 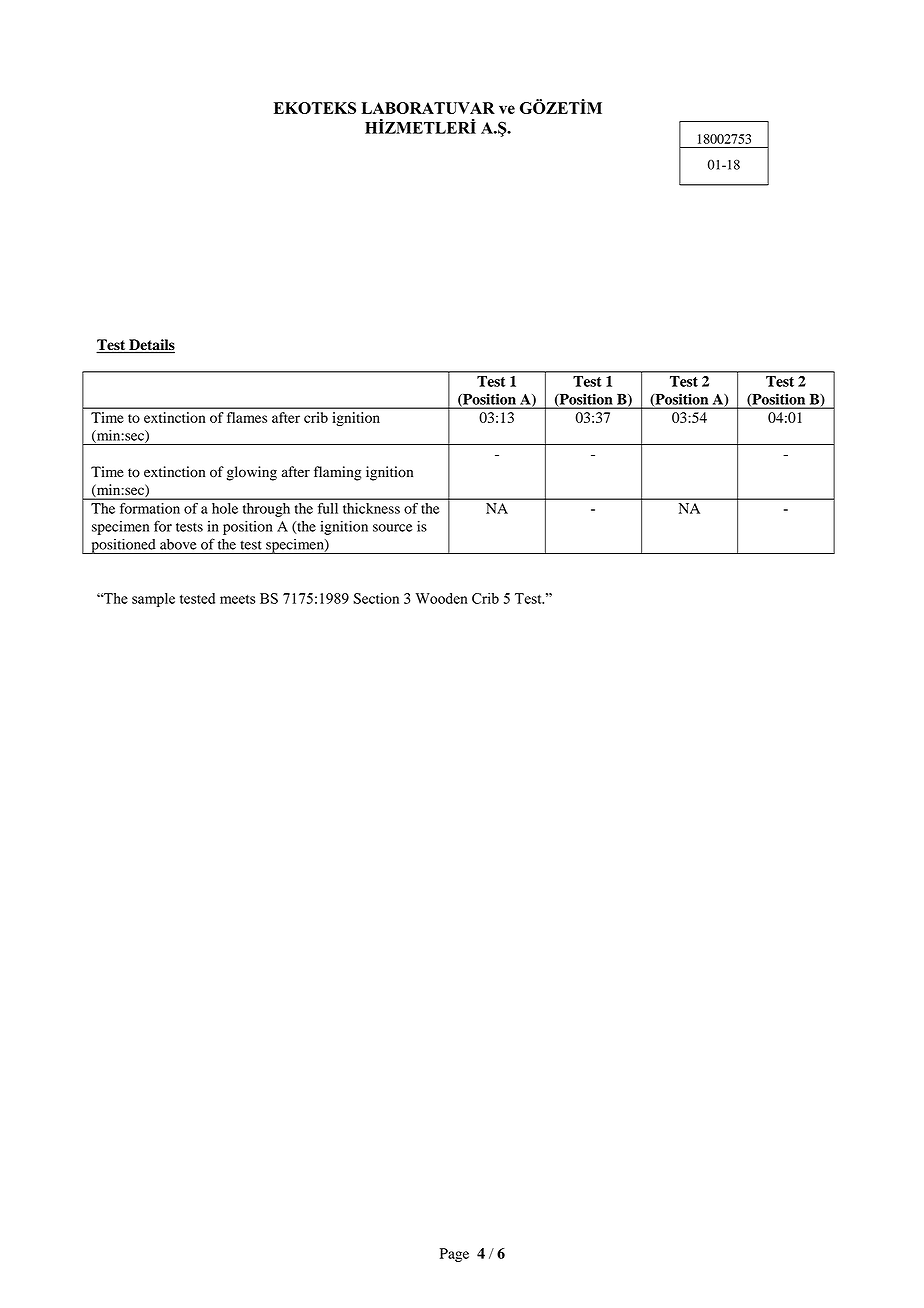 I want to click on glowing, so click(x=252, y=473).
